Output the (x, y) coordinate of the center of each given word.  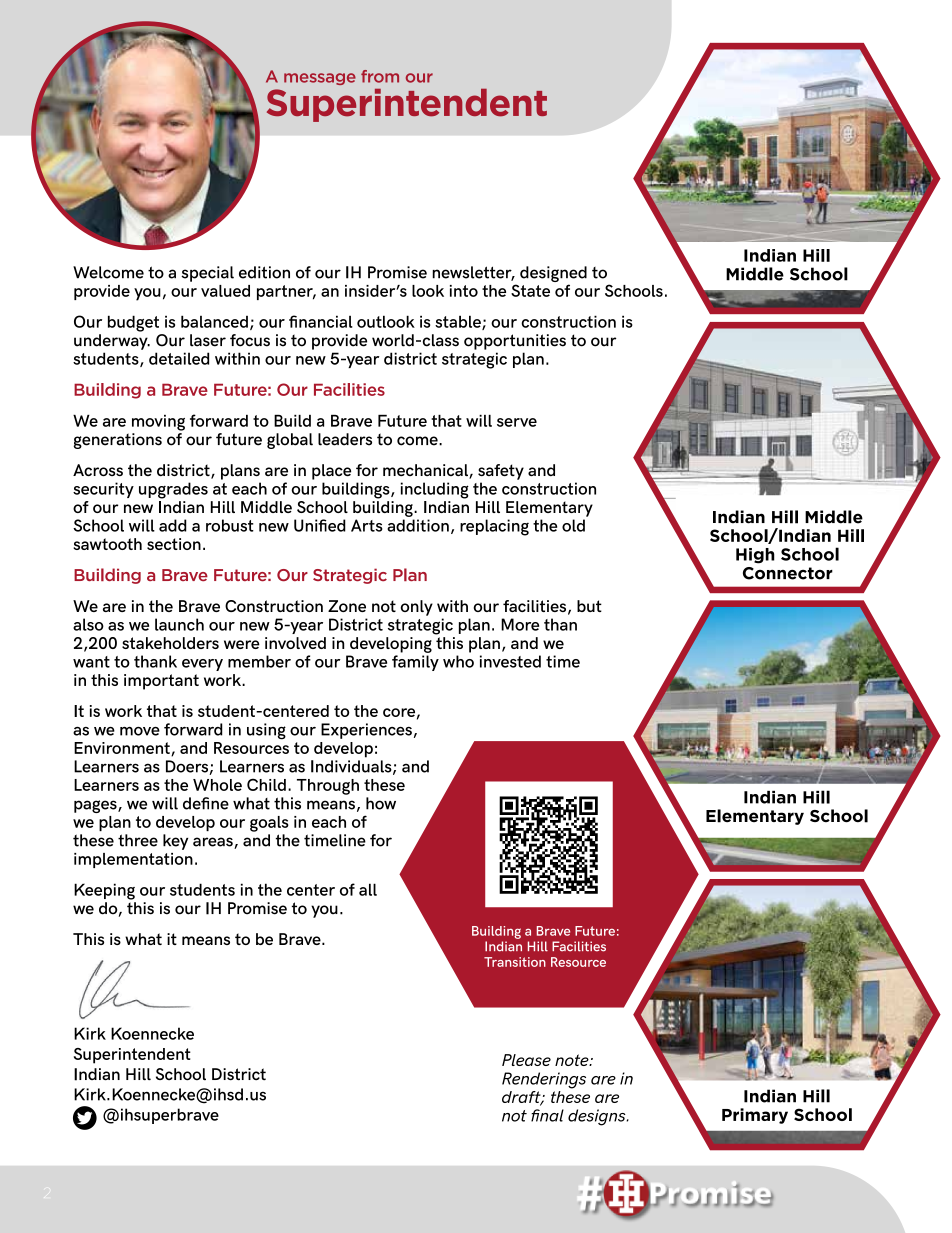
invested (510, 661)
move (140, 731)
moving (158, 423)
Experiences (366, 731)
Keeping (104, 891)
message (320, 79)
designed (553, 275)
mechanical (426, 471)
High (755, 556)
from (380, 76)
